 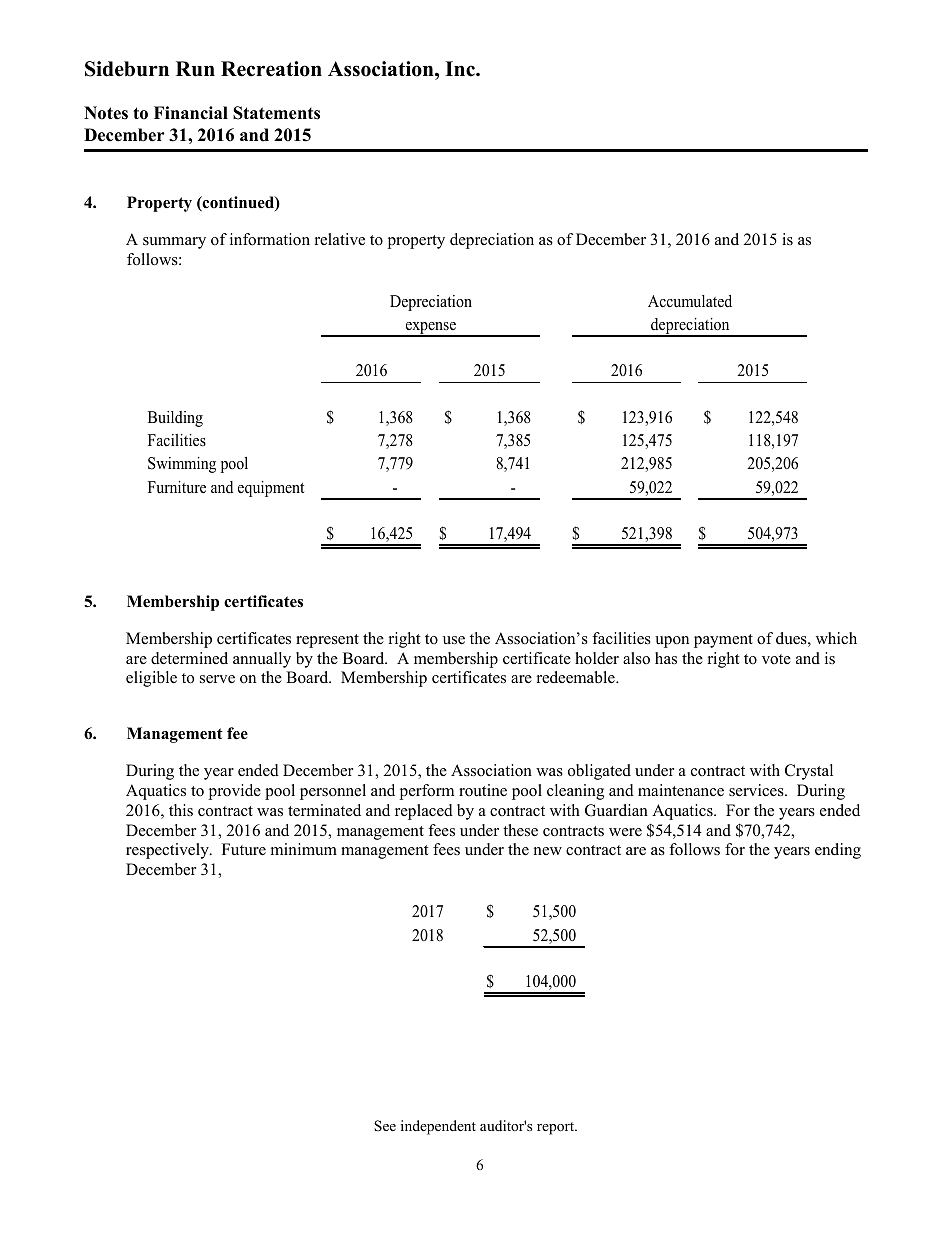 What do you see at coordinates (438, 1127) in the page?
I see `independent` at bounding box center [438, 1127].
